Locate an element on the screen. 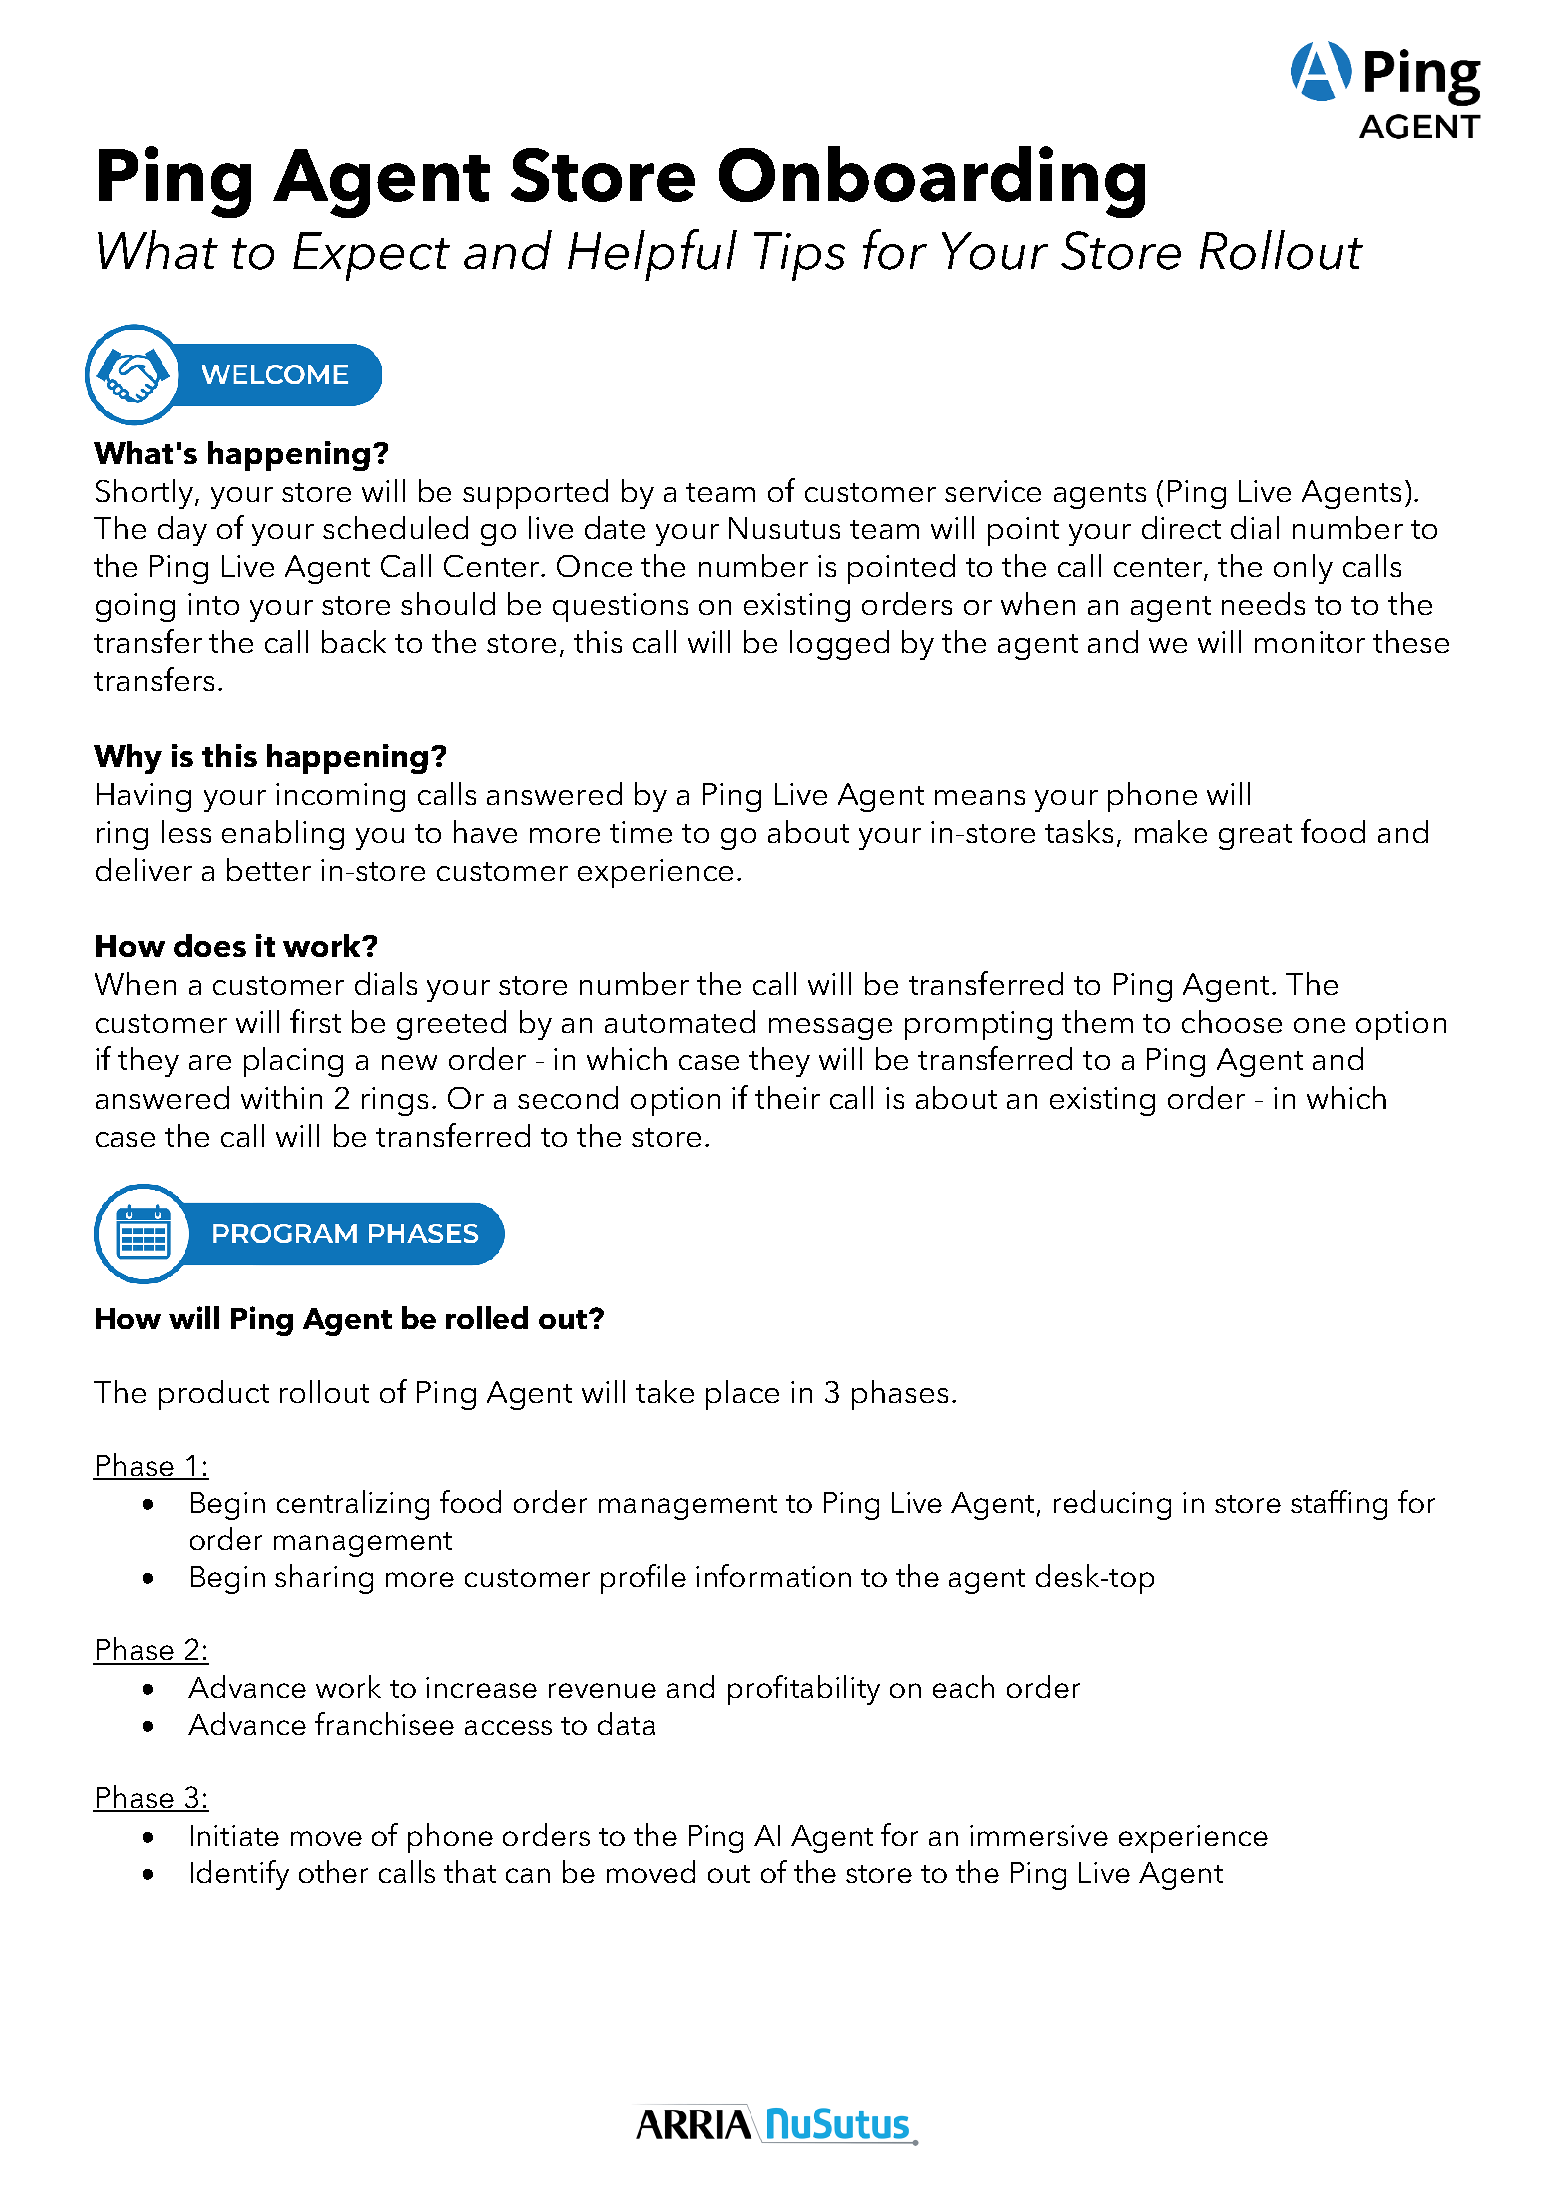  incoming is located at coordinates (340, 797).
